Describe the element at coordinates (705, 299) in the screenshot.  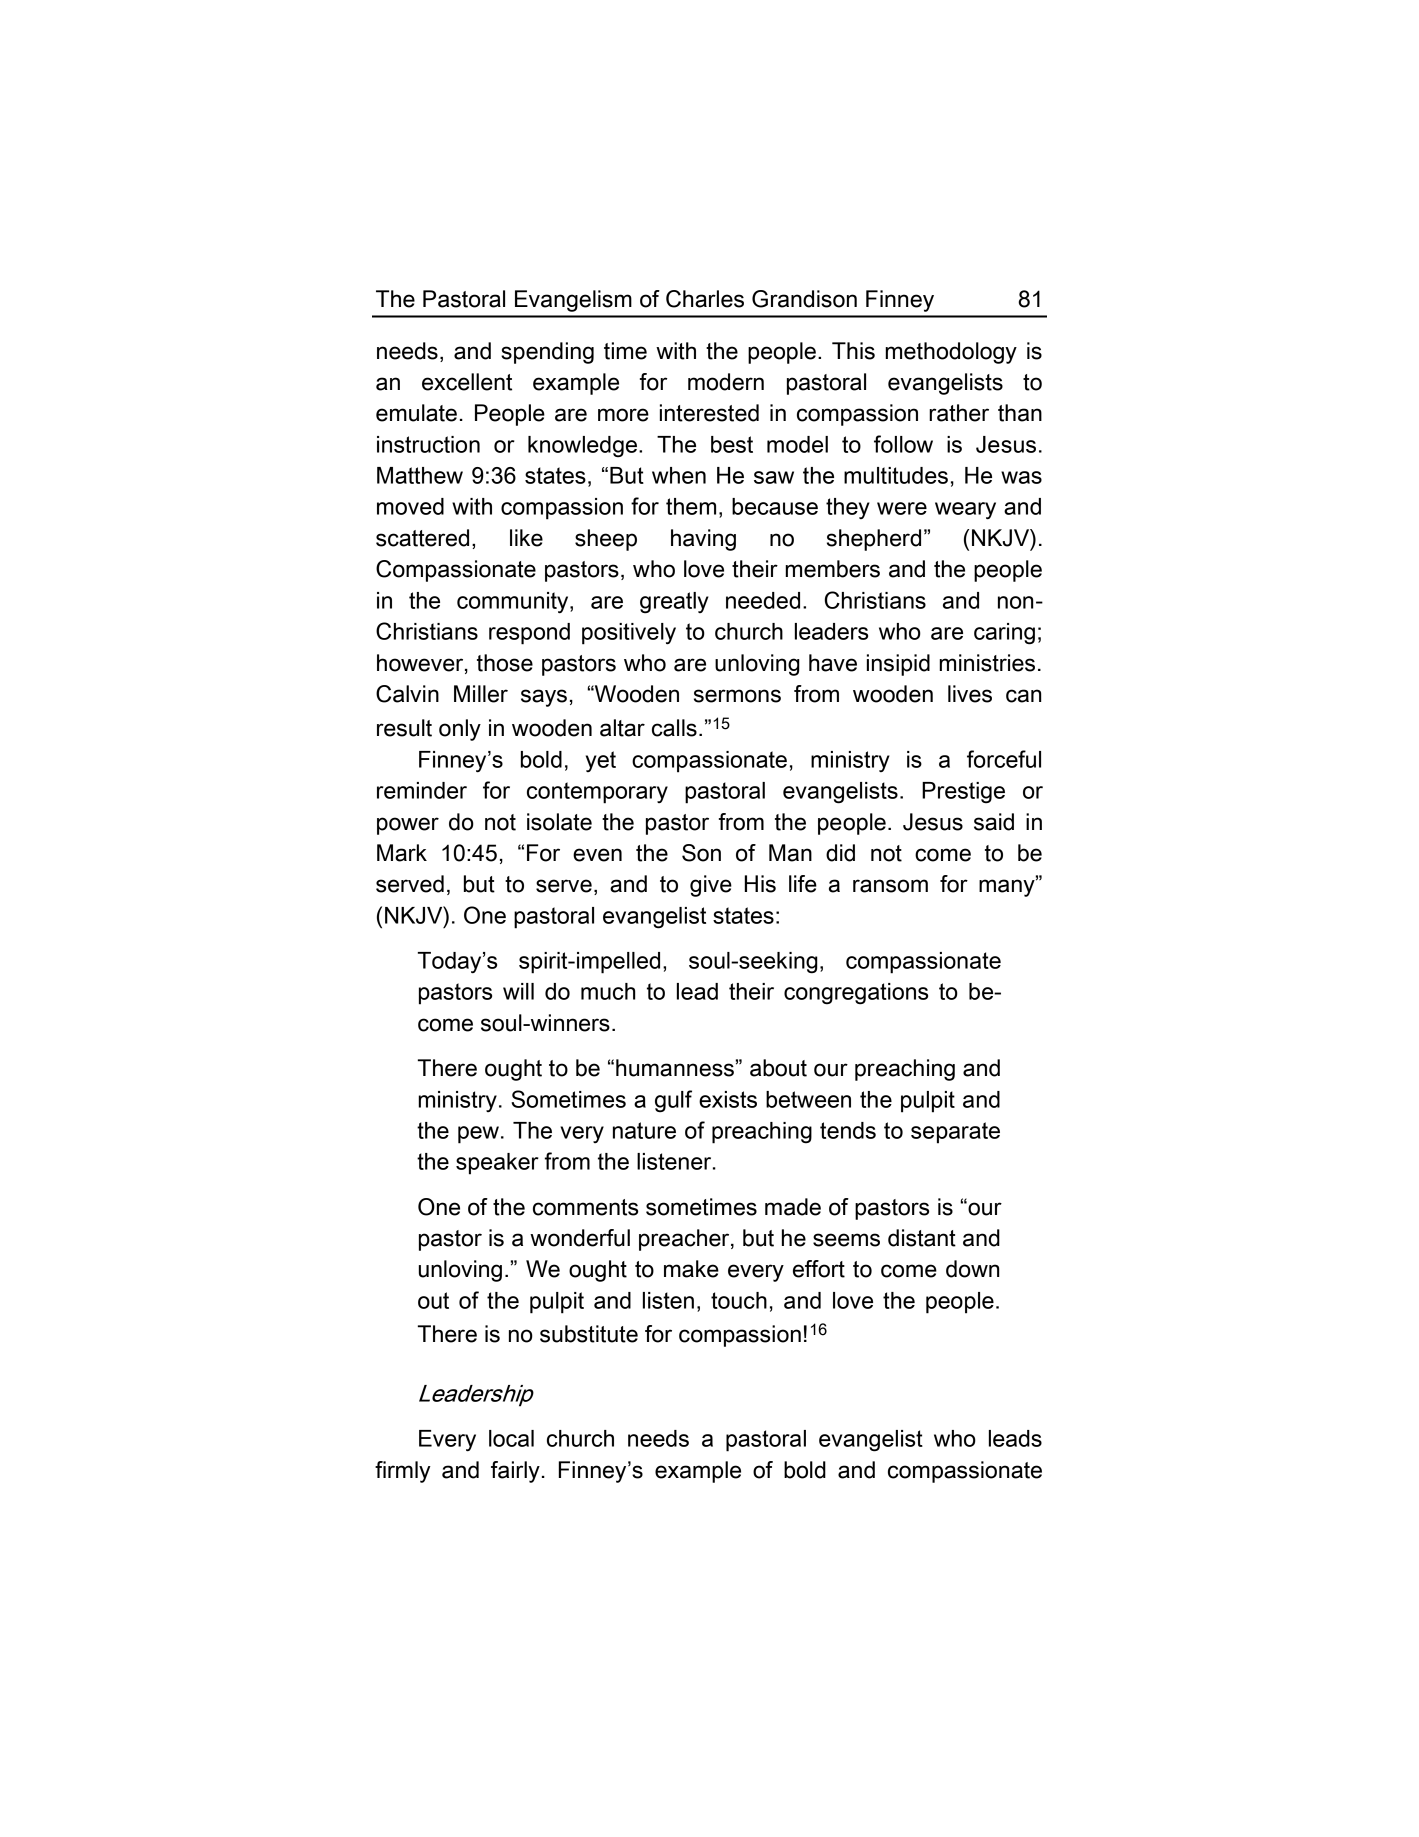
I see `Charles` at that location.
